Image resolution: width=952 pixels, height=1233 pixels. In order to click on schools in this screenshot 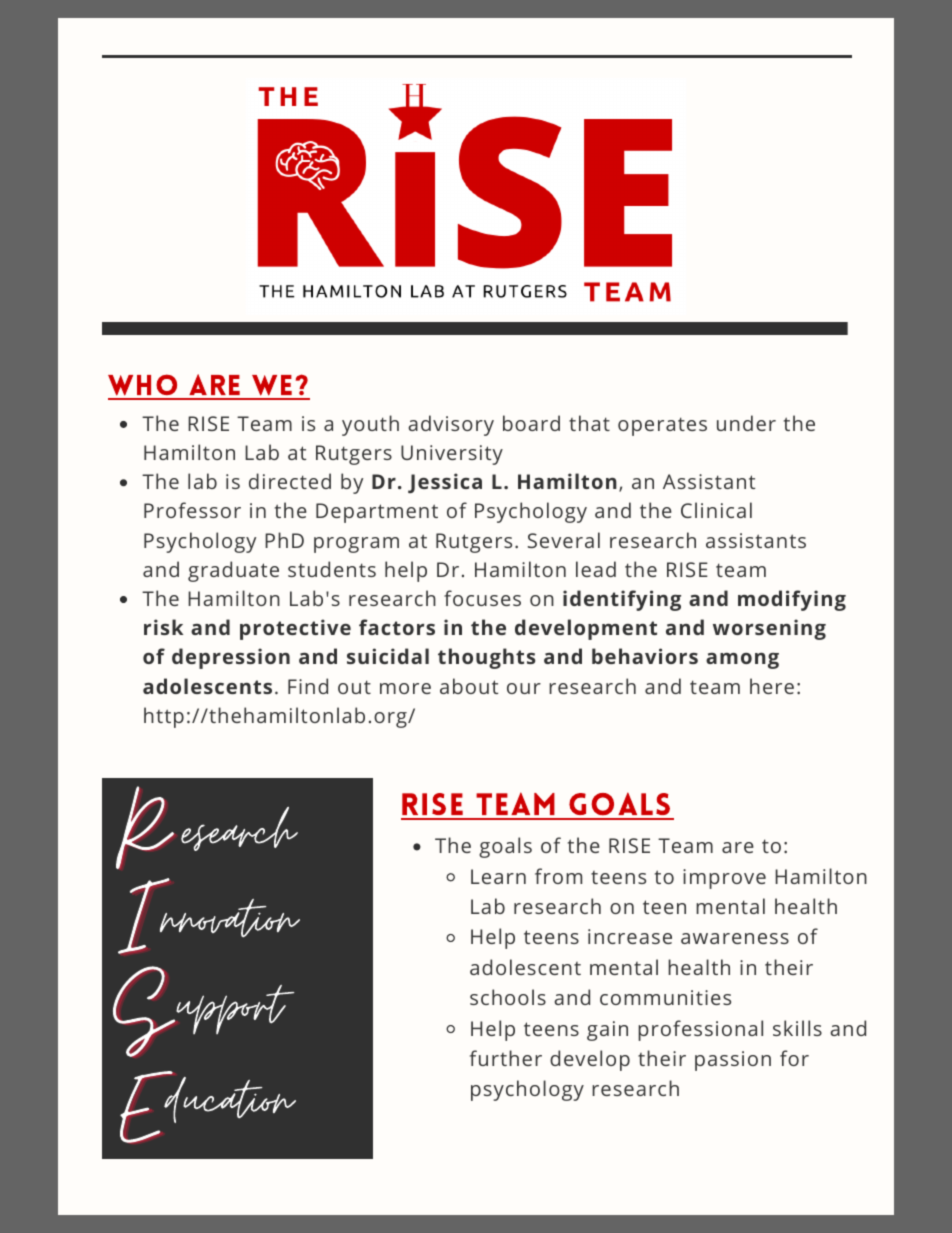, I will do `click(508, 997)`.
